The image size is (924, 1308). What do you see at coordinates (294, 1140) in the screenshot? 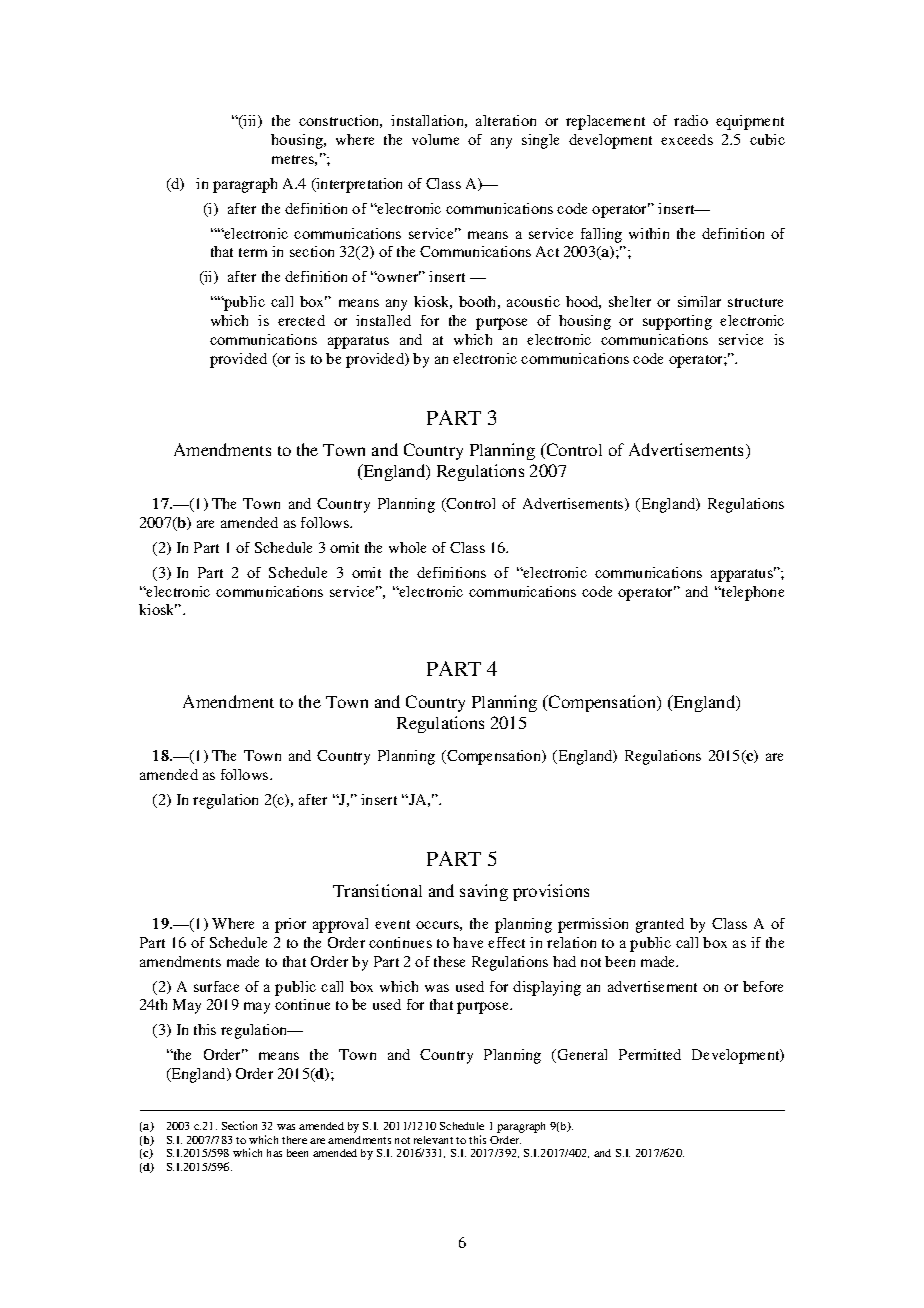
I see `there` at bounding box center [294, 1140].
